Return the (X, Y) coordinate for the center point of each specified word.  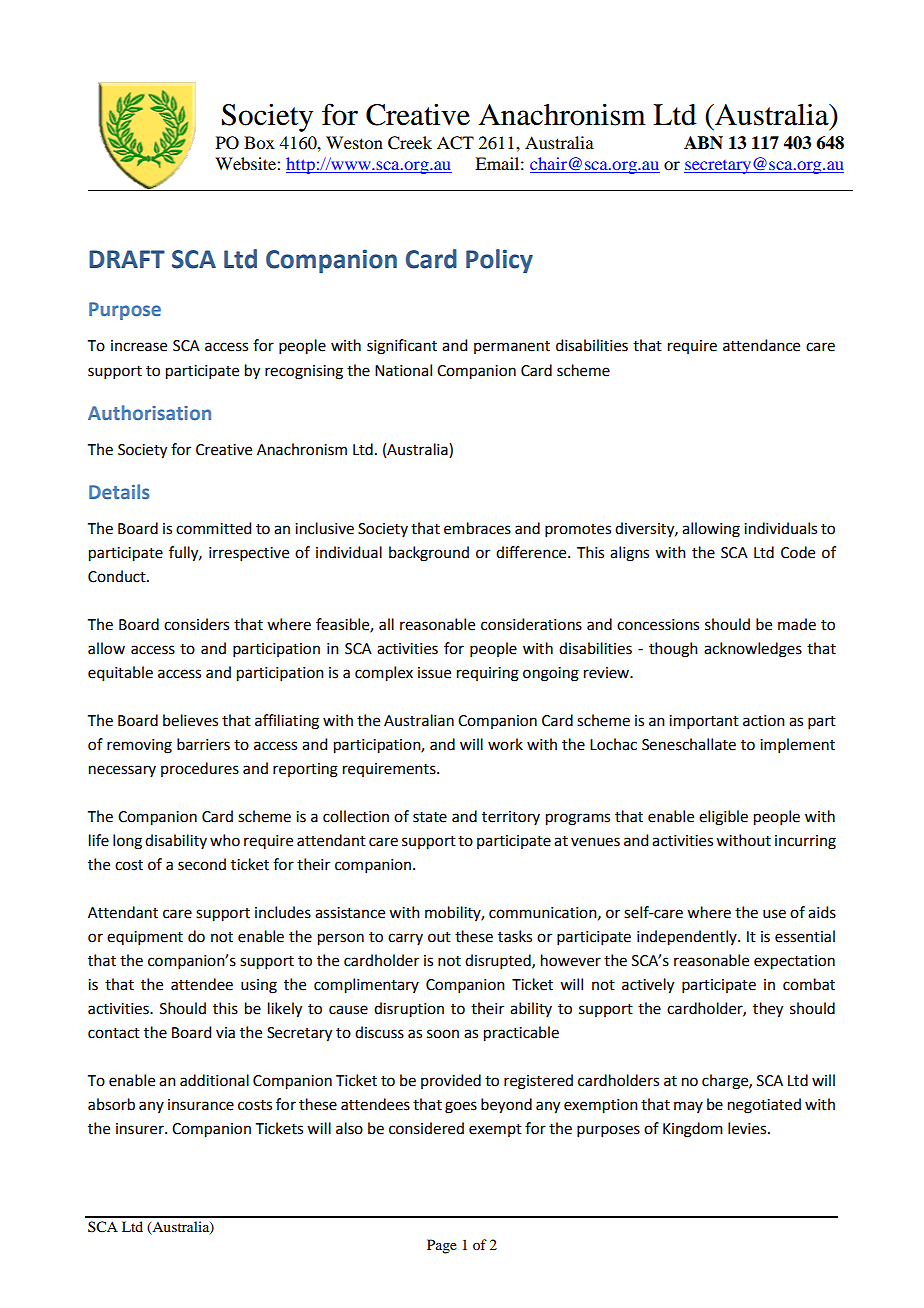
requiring (488, 674)
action (764, 721)
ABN (703, 142)
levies (748, 1128)
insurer (141, 1129)
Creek (410, 143)
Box (259, 142)
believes (190, 720)
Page (442, 1246)
